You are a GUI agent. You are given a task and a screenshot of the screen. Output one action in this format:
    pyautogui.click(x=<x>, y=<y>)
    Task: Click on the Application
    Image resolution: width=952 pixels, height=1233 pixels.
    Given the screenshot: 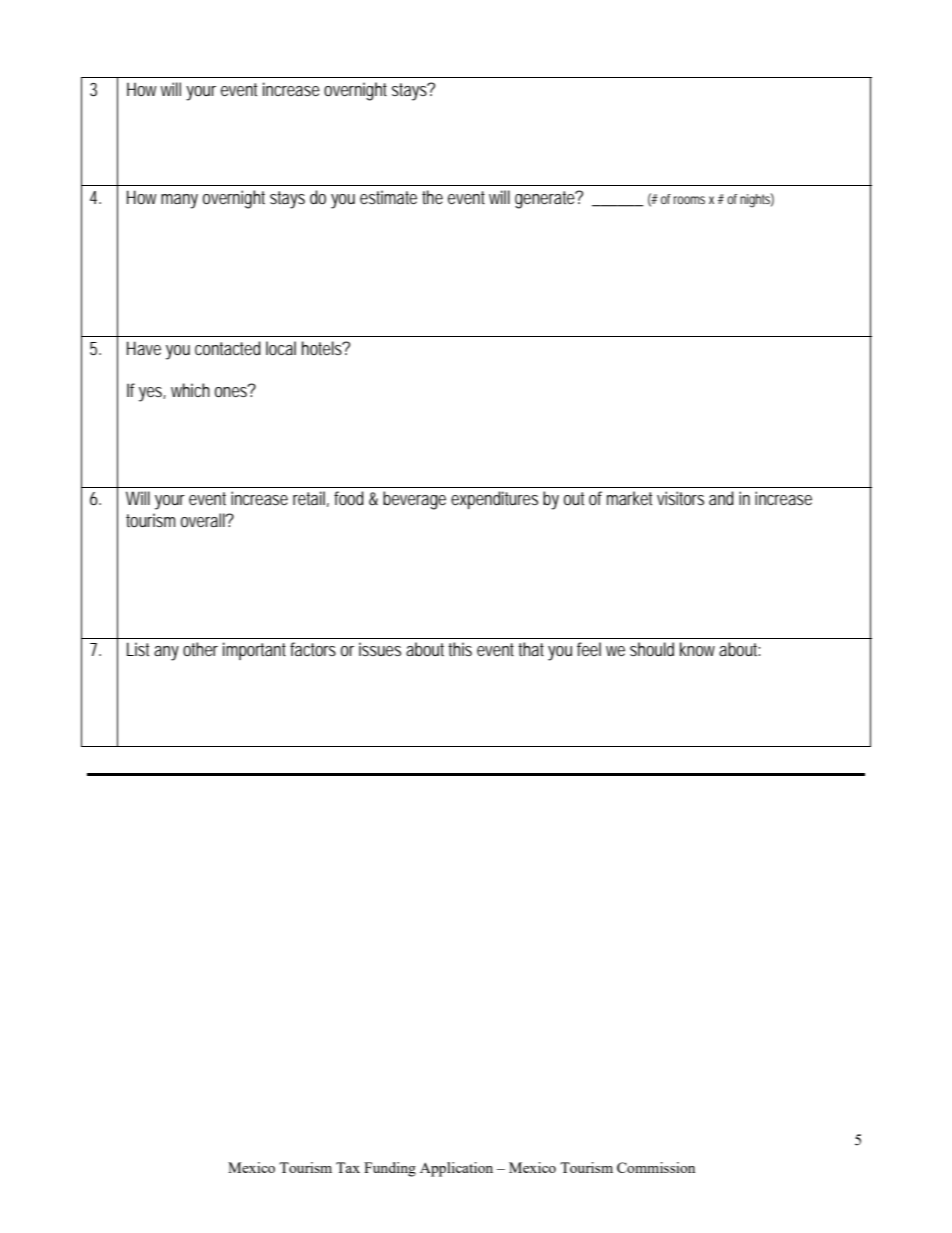 What is the action you would take?
    pyautogui.click(x=456, y=1169)
